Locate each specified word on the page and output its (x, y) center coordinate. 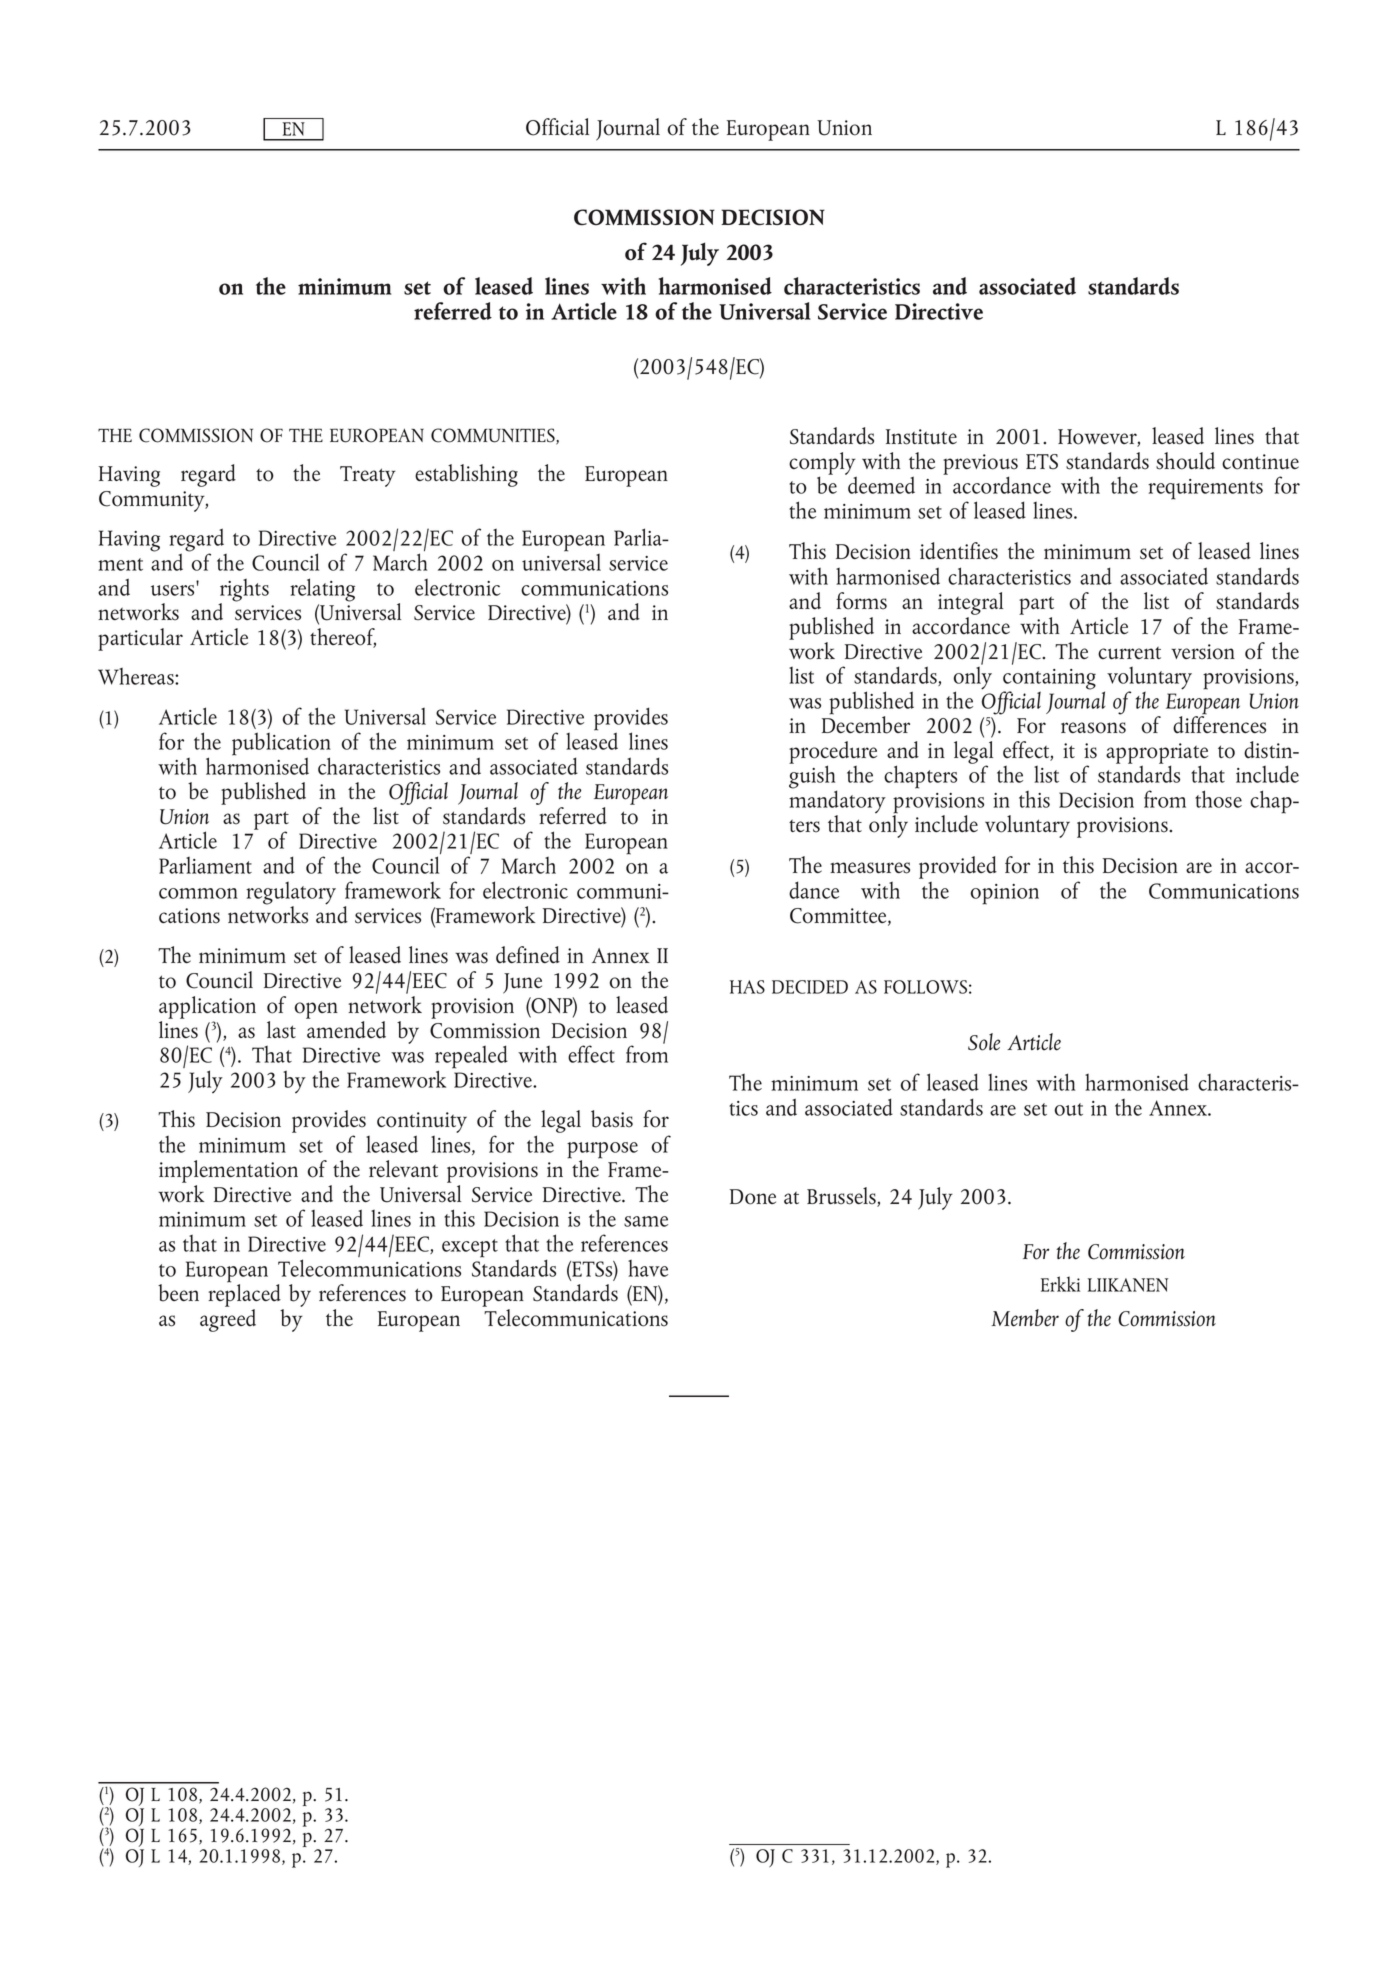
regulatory (291, 894)
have (648, 1268)
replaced (244, 1294)
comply (823, 464)
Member (1025, 1318)
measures (870, 868)
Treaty (368, 476)
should (1185, 461)
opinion (1004, 894)
